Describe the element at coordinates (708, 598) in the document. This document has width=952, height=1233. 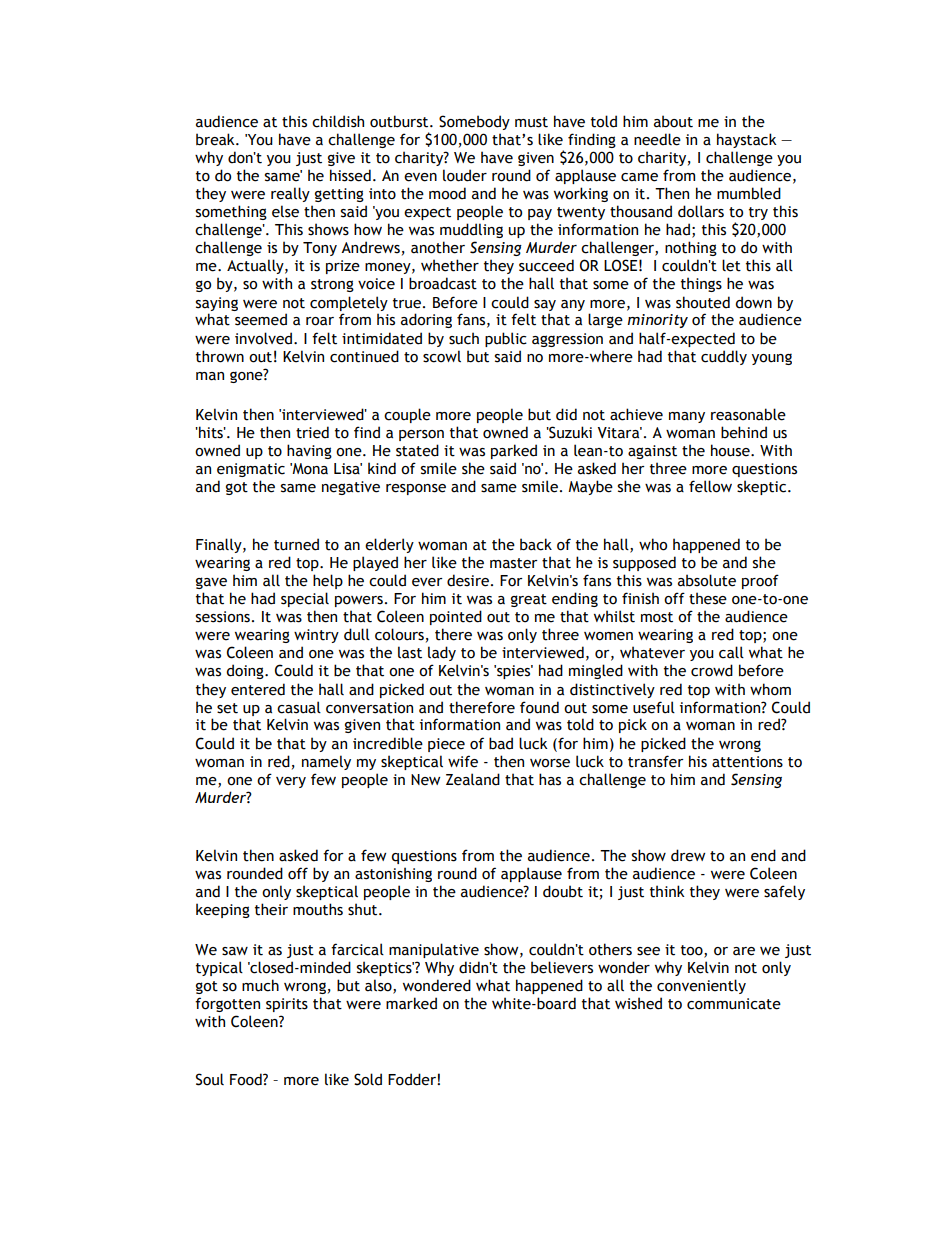
I see `these` at that location.
